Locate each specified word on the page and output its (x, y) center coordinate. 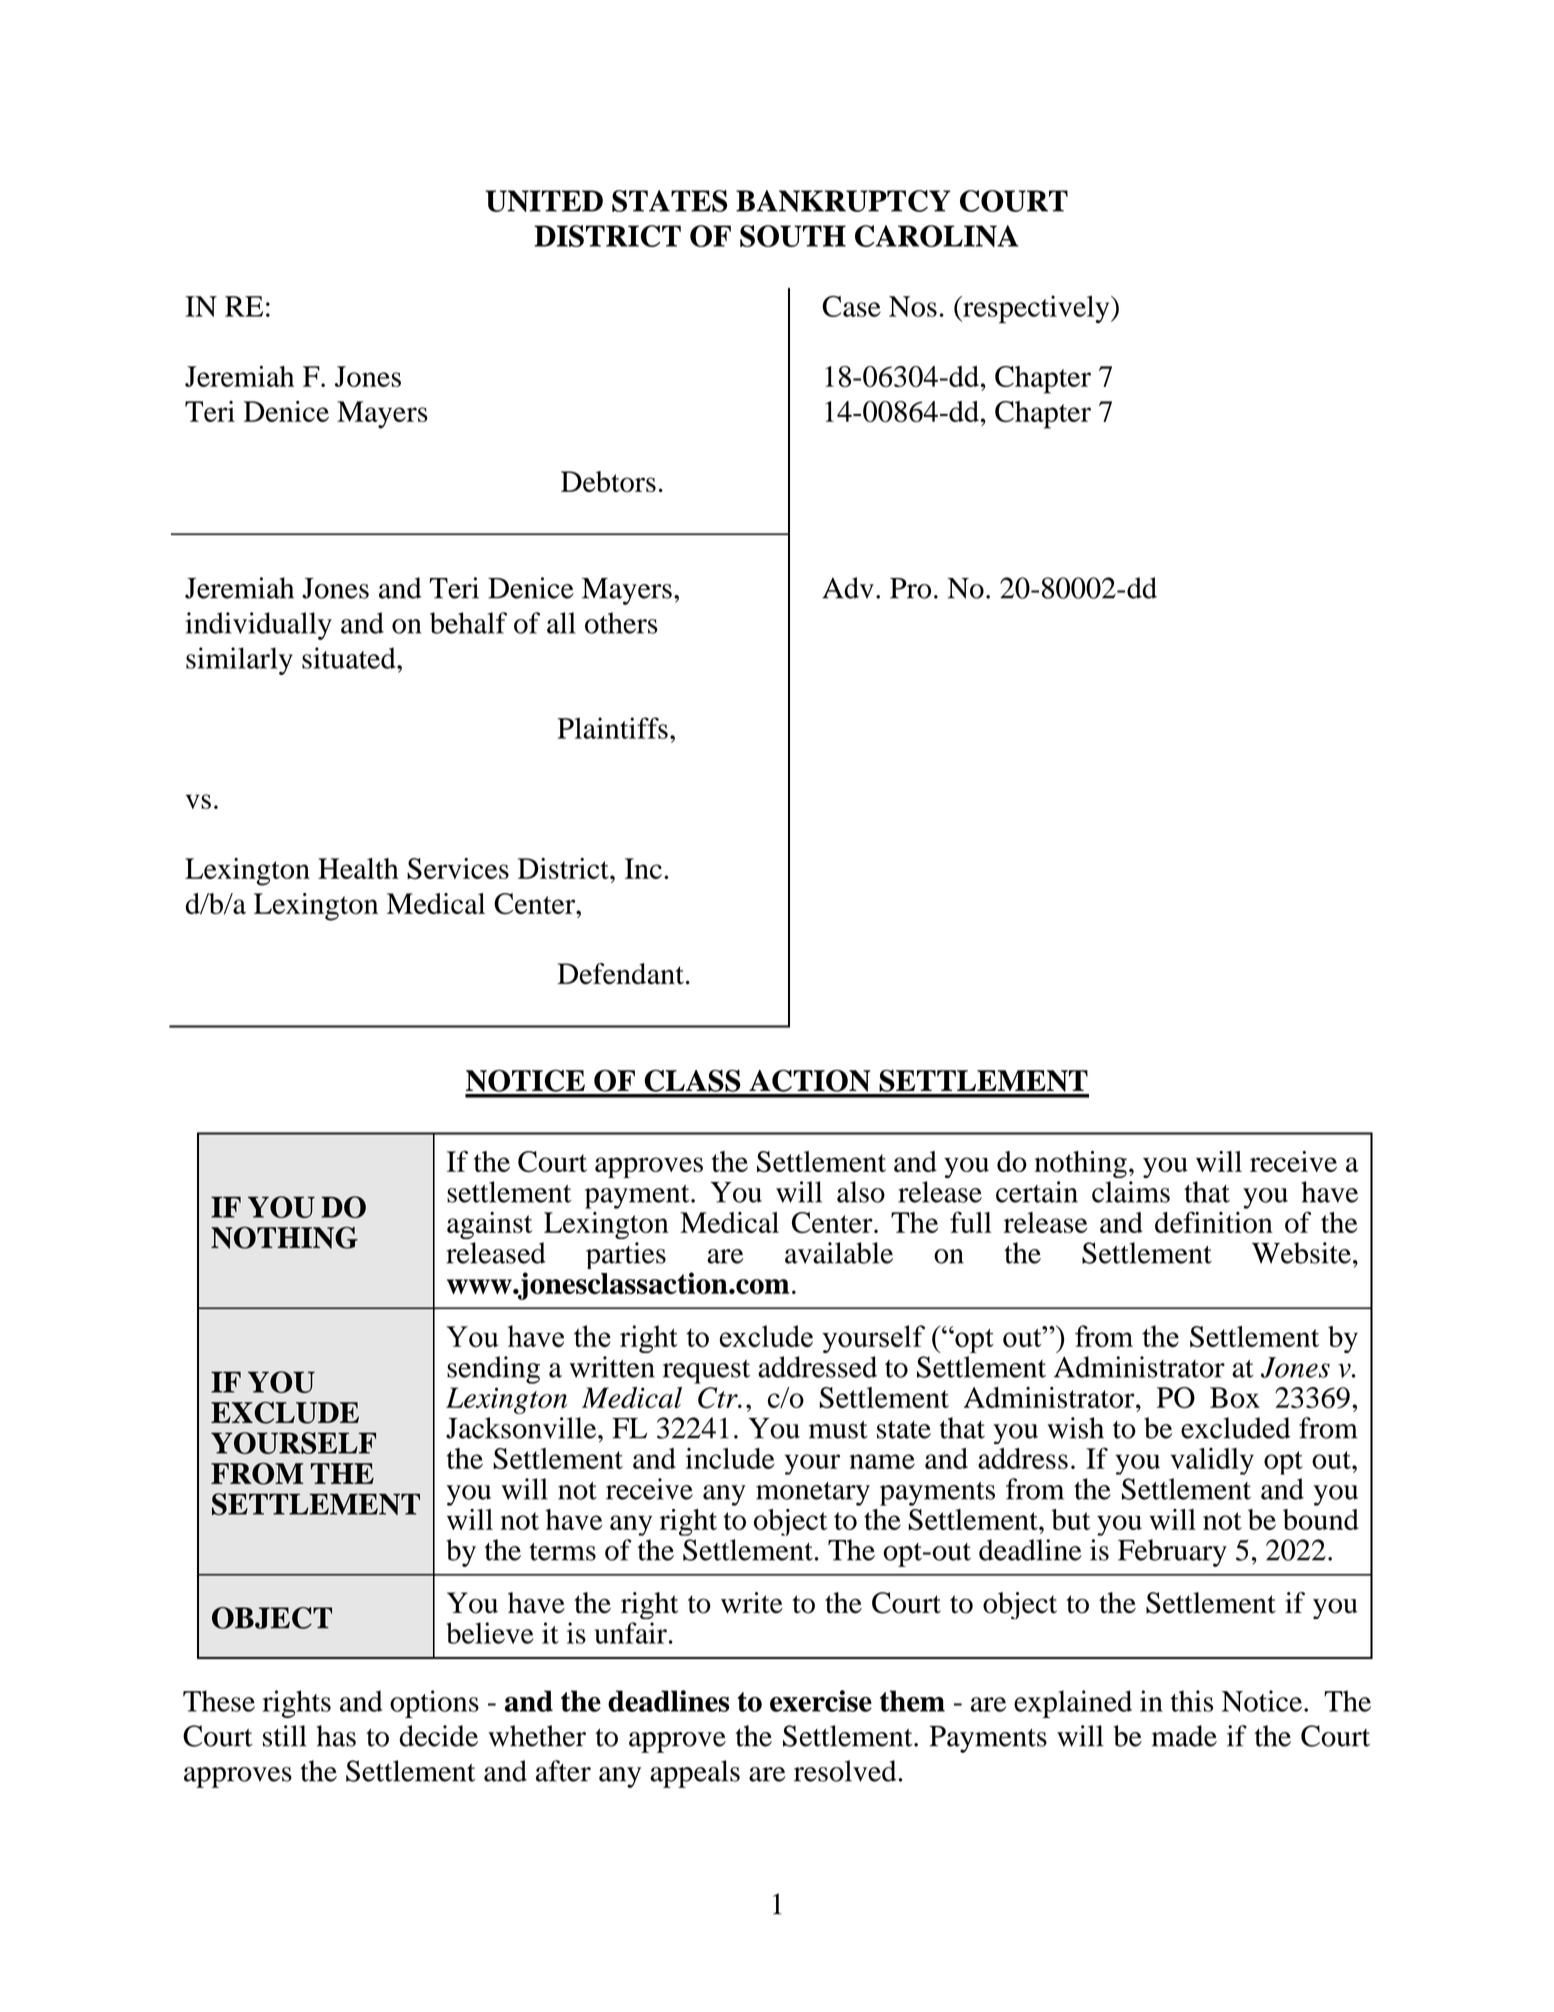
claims (1131, 1192)
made (1184, 1736)
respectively (1036, 309)
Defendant (620, 974)
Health (358, 868)
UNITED (544, 201)
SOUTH (793, 236)
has (336, 1736)
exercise (821, 1701)
